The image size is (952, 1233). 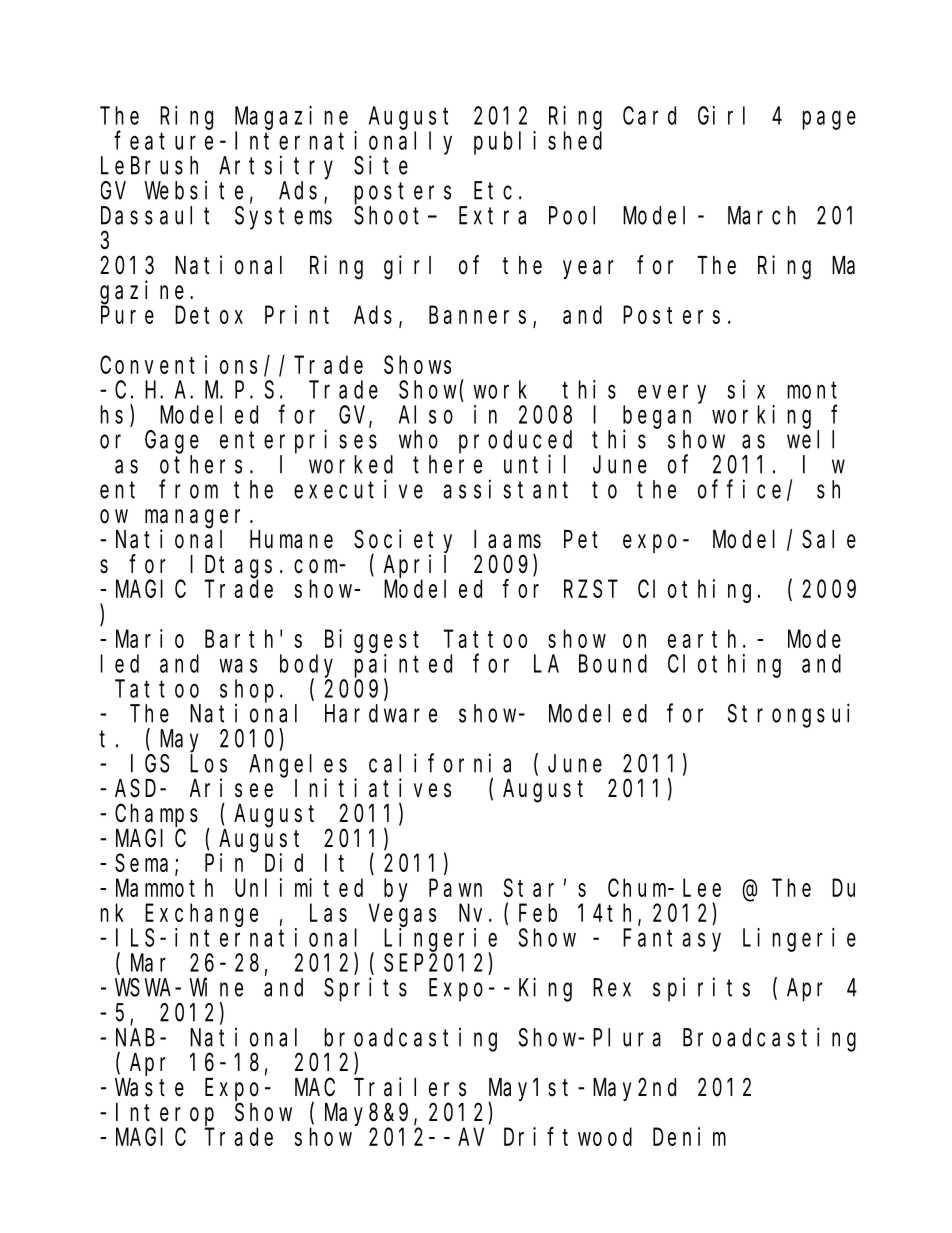 What do you see at coordinates (283, 218) in the image?
I see `Systems` at bounding box center [283, 218].
